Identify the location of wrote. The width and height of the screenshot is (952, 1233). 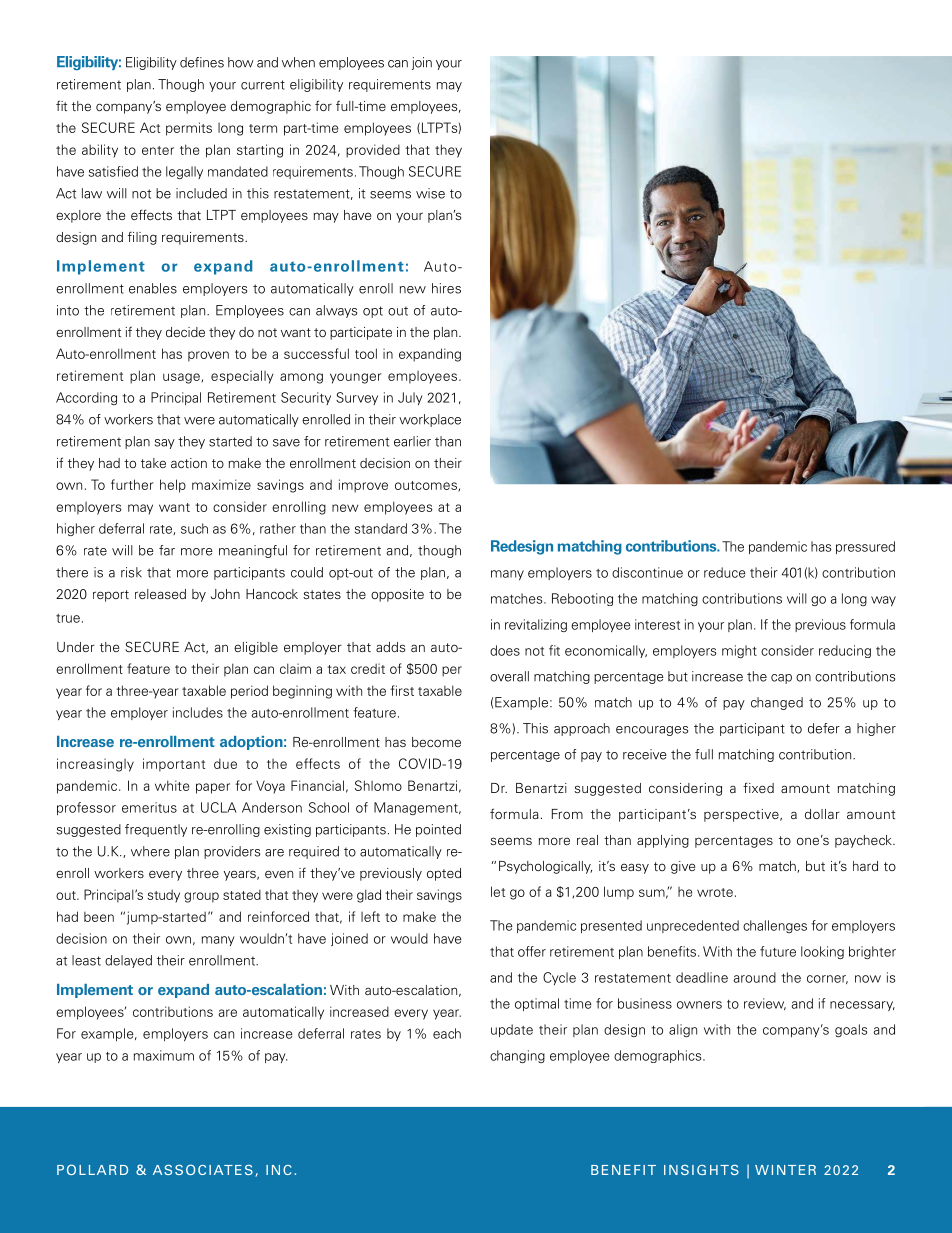
(715, 892).
